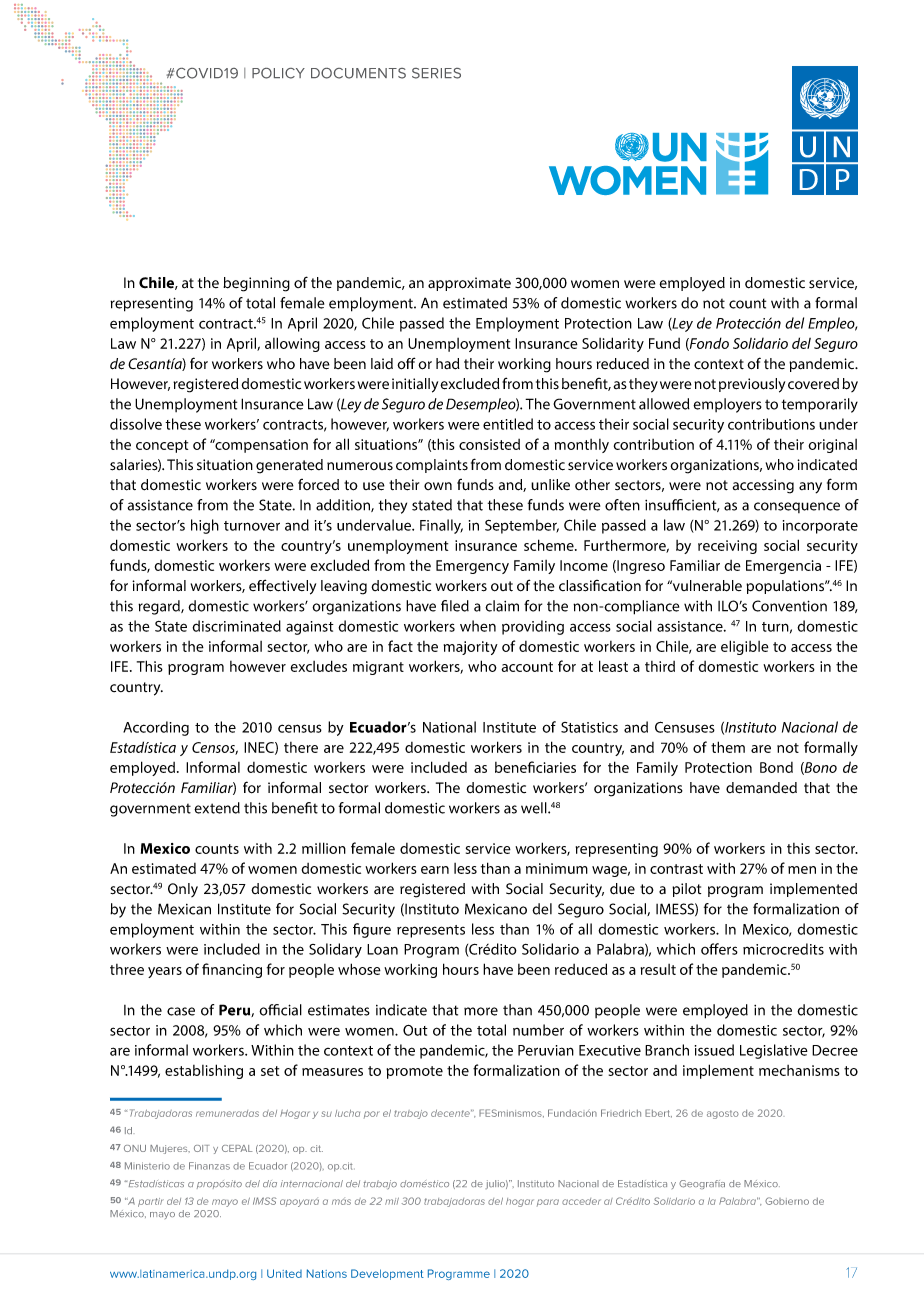 This screenshot has height=1308, width=924. I want to click on financing, so click(232, 970).
